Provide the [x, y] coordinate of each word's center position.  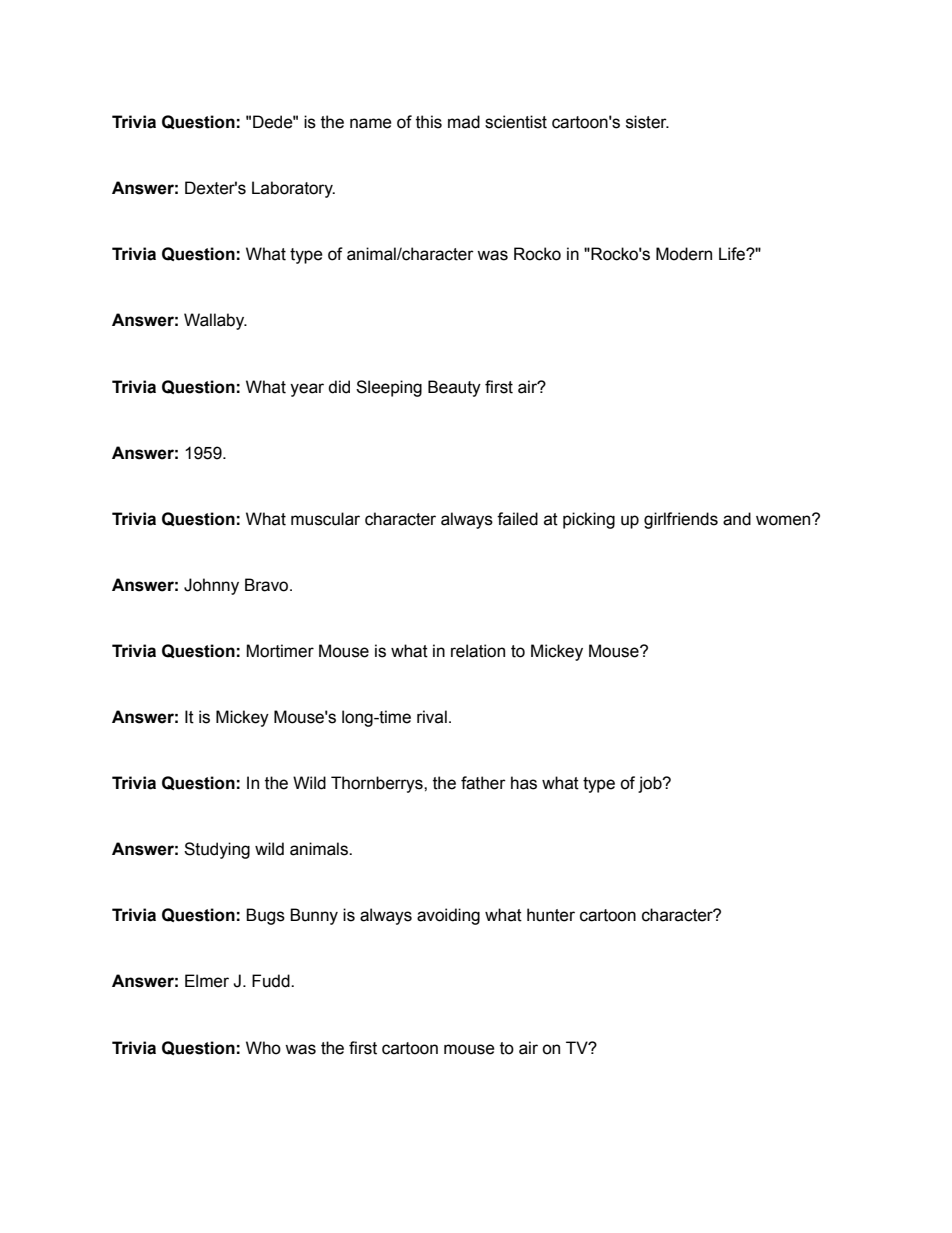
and [737, 519]
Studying [217, 850]
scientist [516, 122]
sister [647, 122]
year [307, 390]
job [651, 784]
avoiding [448, 916]
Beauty [454, 388]
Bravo [268, 585]
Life [733, 254]
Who [263, 1048]
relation [478, 651]
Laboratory [293, 189]
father [483, 783]
